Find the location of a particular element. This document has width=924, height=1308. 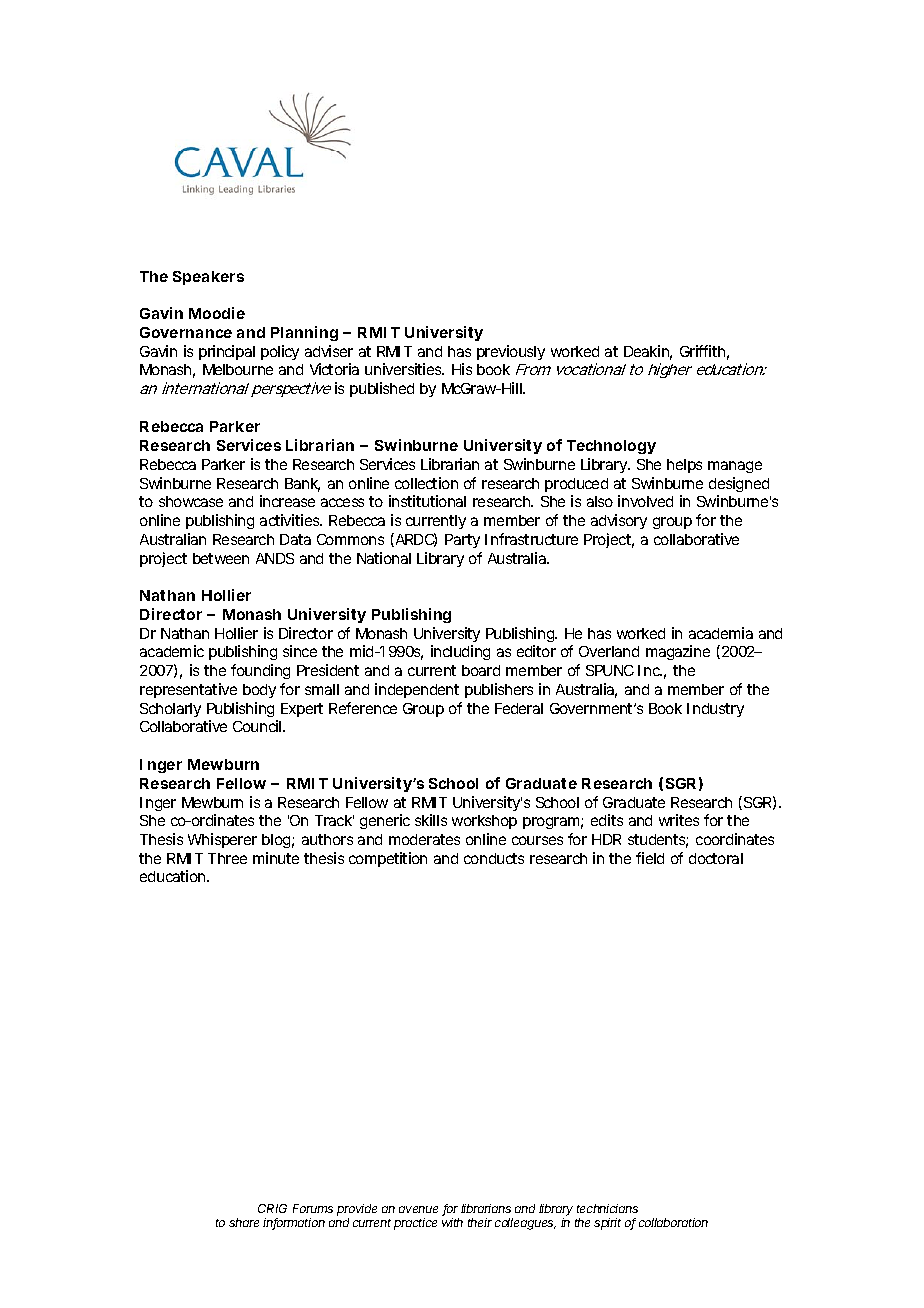

Whisperer is located at coordinates (222, 840).
